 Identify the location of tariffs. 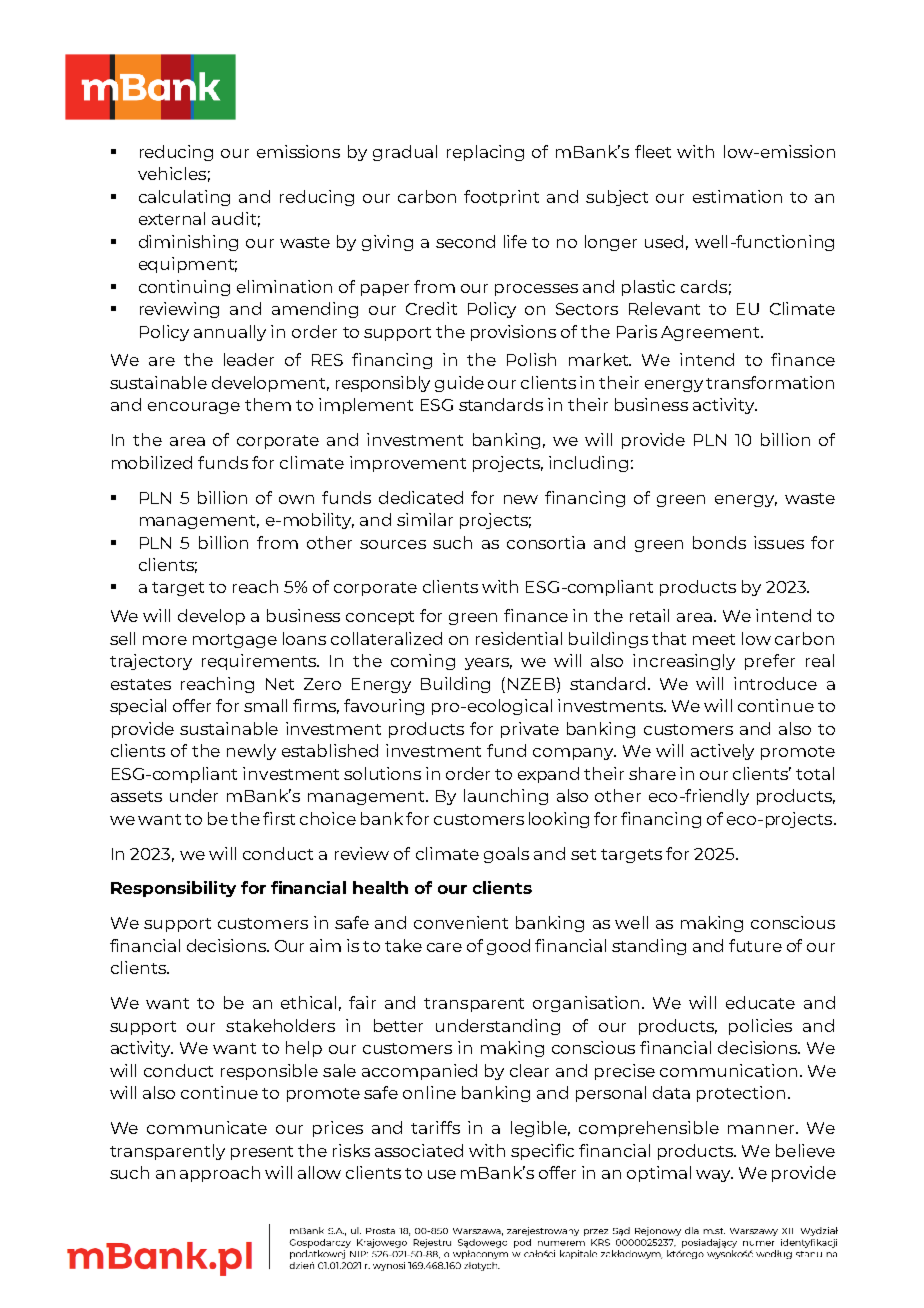
(435, 1127).
